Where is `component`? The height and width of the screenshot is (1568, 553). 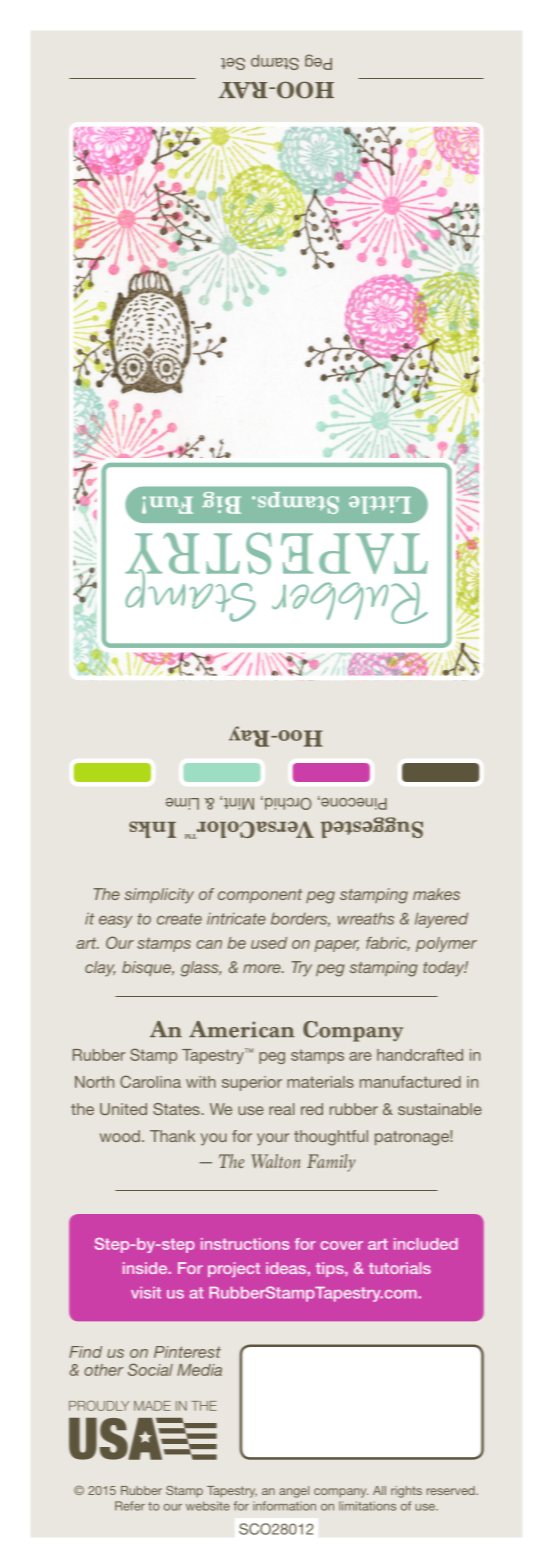
component is located at coordinates (260, 896).
